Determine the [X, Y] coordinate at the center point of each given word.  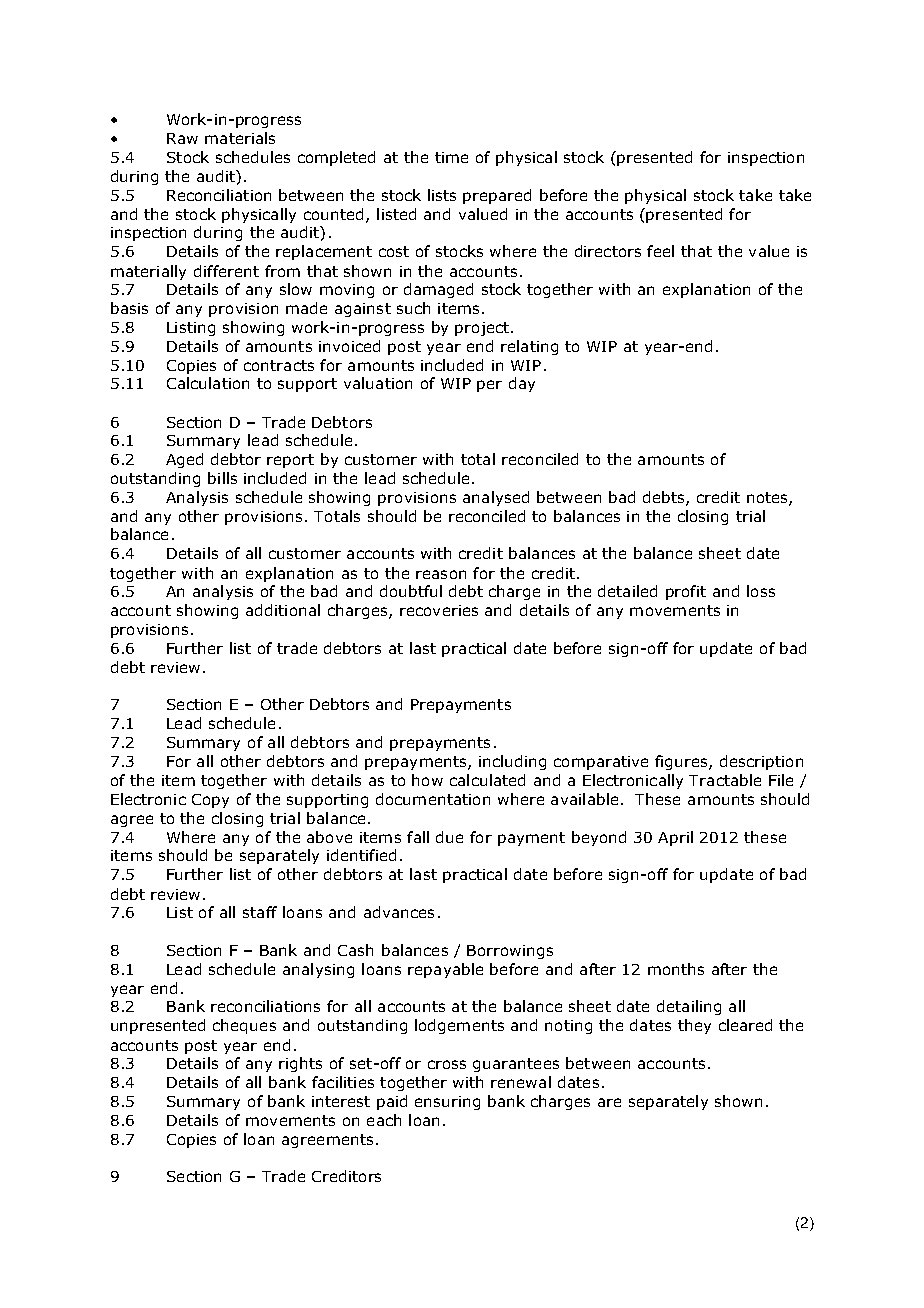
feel [660, 251]
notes [768, 499]
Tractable [725, 780]
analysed [496, 498]
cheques [244, 1026]
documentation [433, 799]
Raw [182, 138]
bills [222, 478]
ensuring [447, 1103]
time [451, 157]
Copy [210, 801]
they [694, 1026]
